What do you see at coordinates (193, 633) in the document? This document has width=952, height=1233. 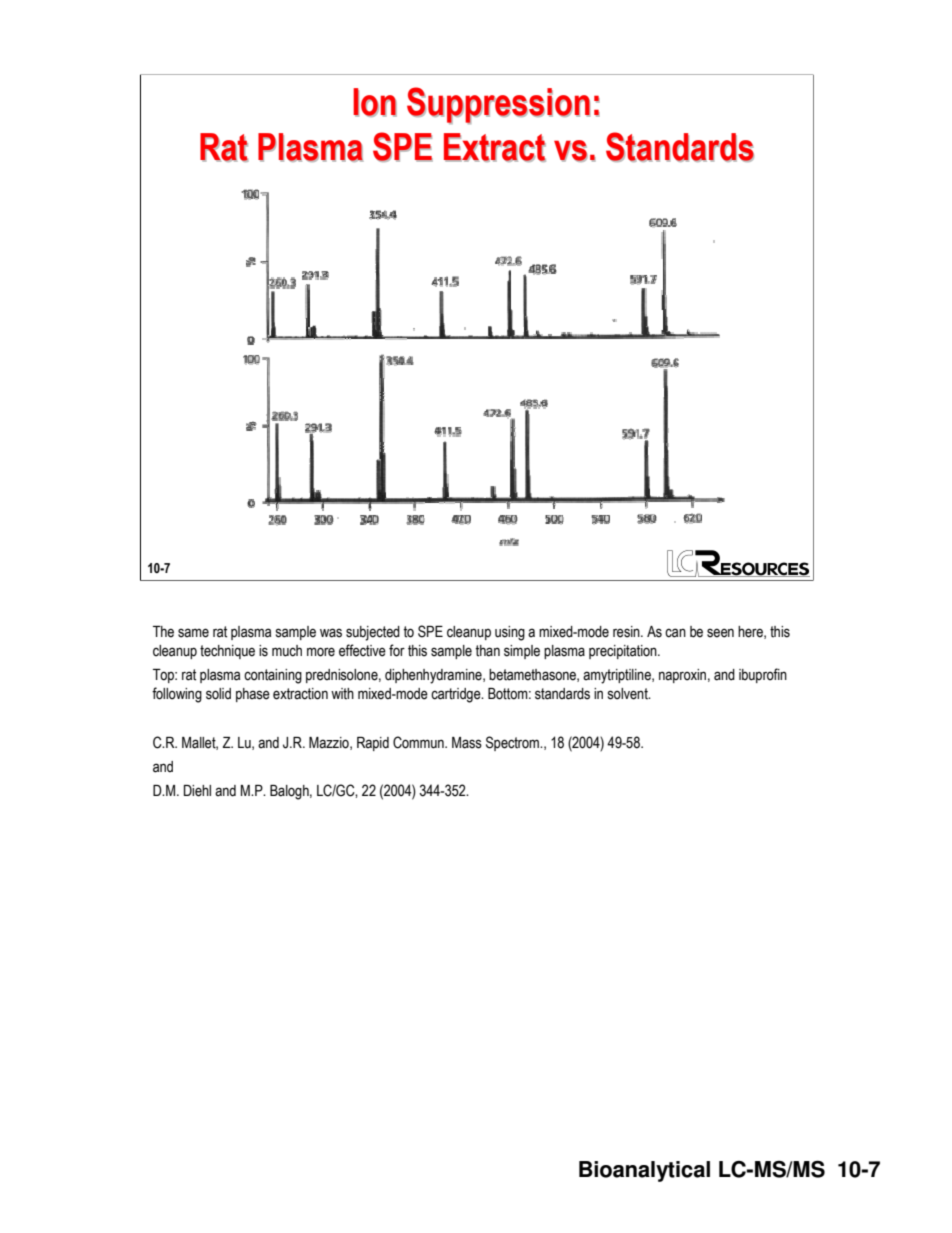 I see `same` at bounding box center [193, 633].
